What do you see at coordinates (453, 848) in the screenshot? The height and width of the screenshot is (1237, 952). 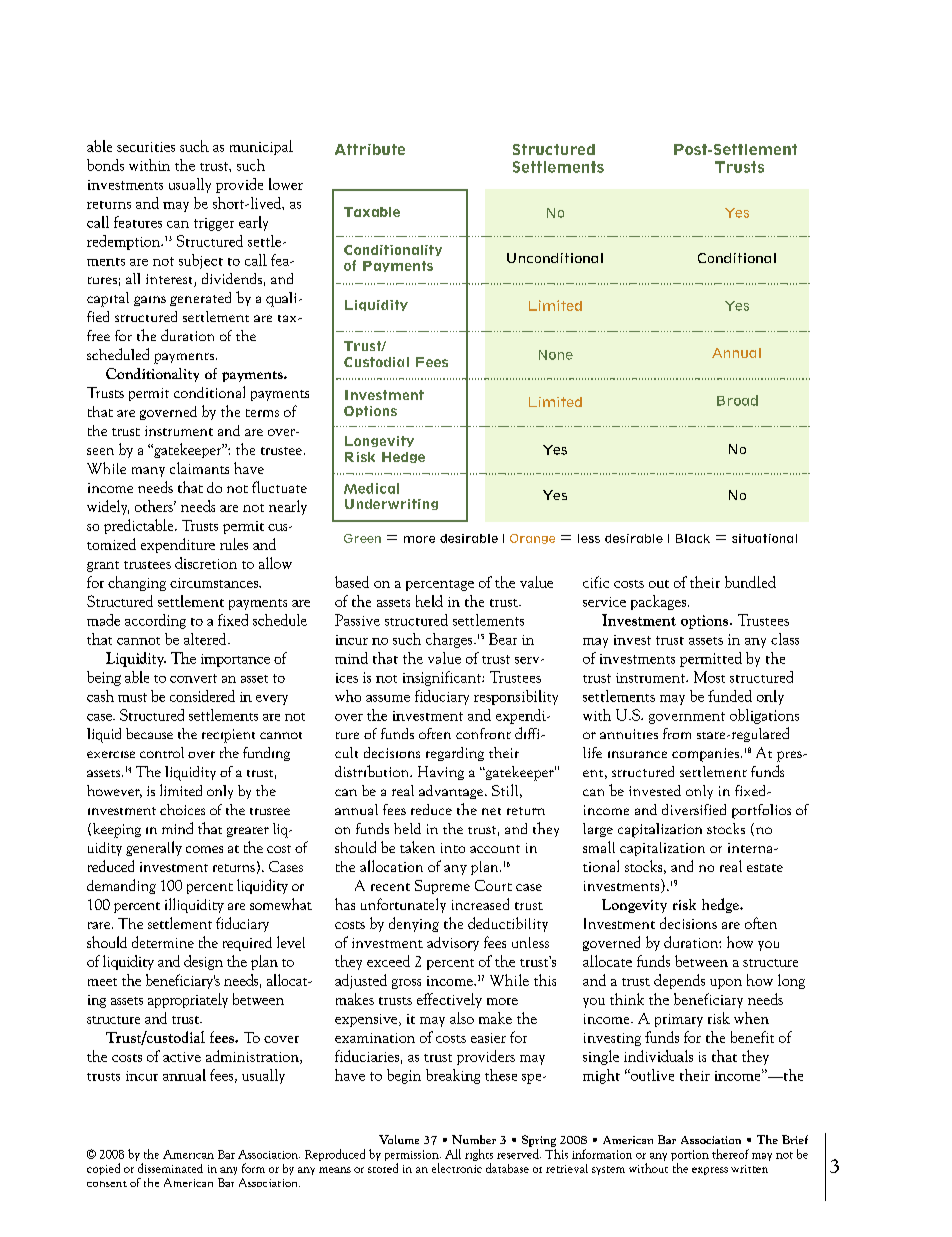 I see `into` at bounding box center [453, 848].
